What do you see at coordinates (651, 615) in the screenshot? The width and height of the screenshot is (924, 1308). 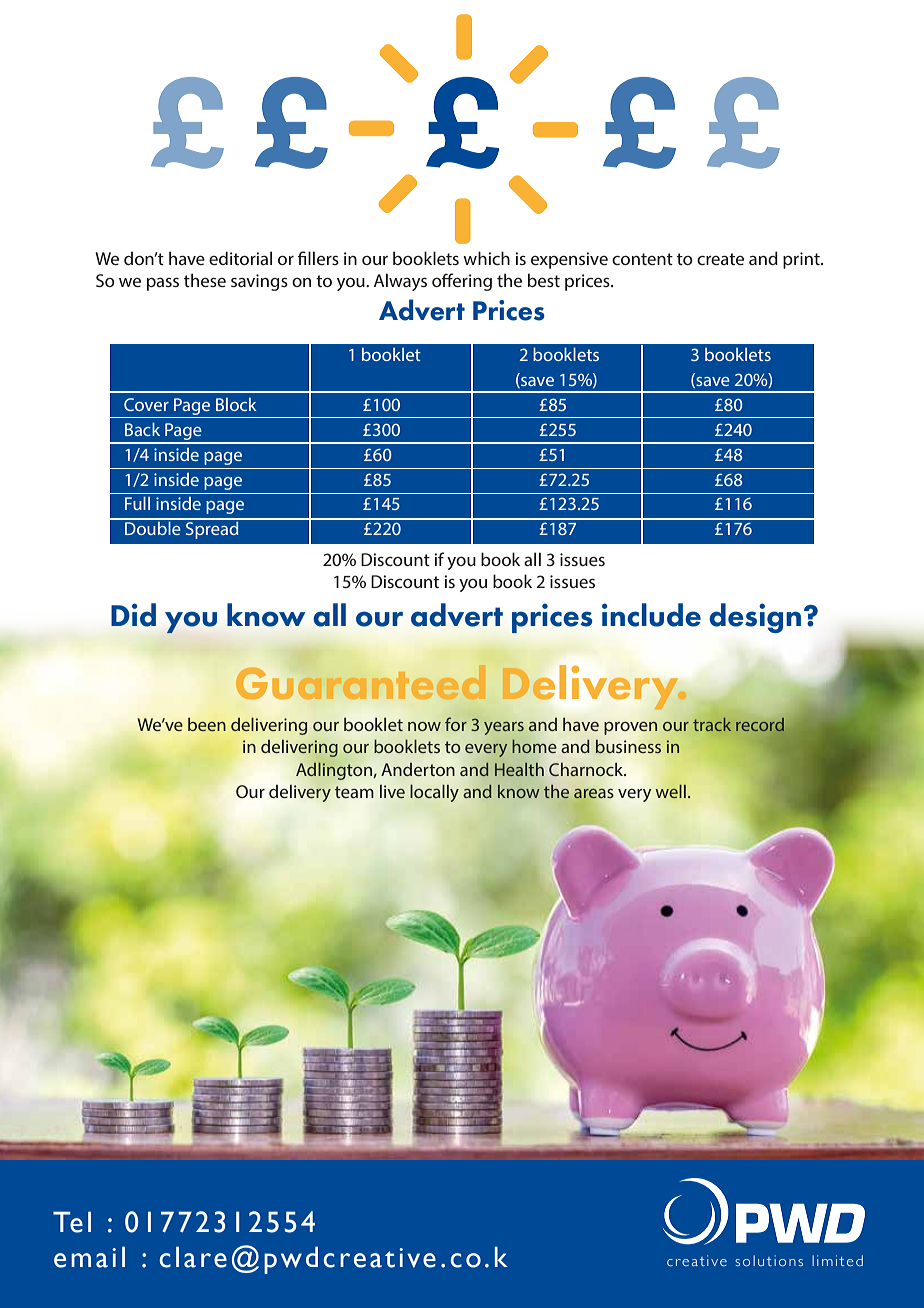 I see `include` at bounding box center [651, 615].
